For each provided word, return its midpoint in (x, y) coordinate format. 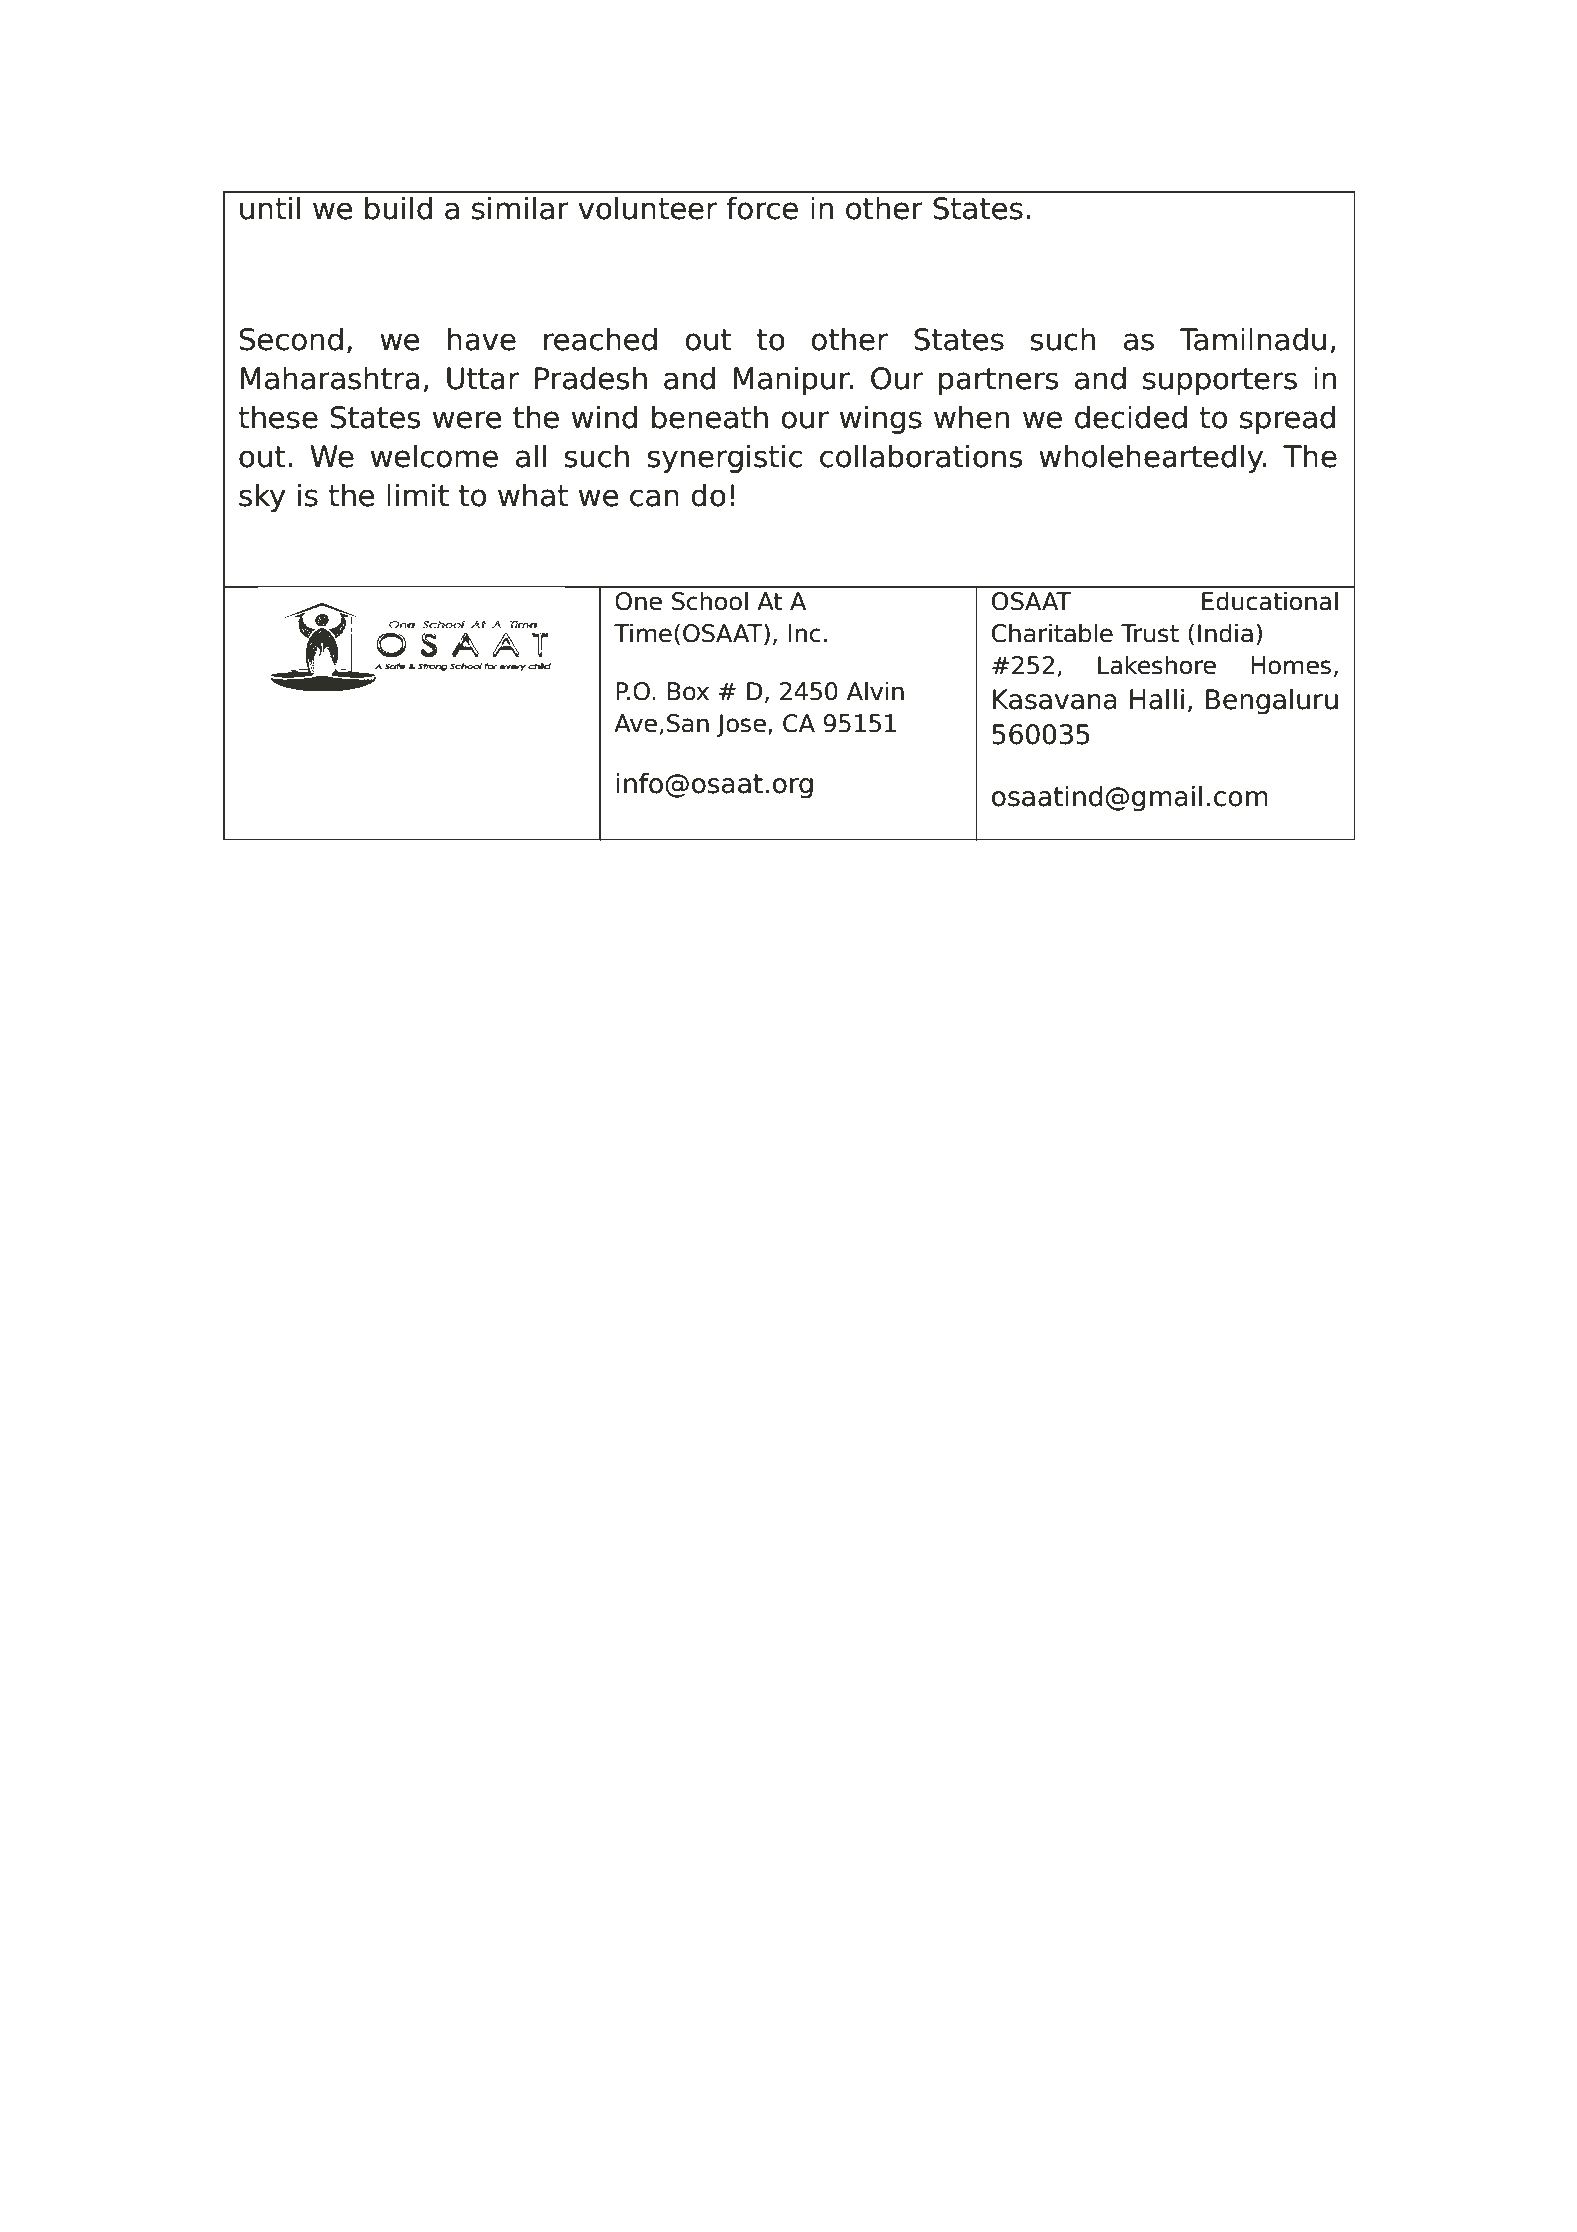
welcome (434, 456)
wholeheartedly (1152, 458)
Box (688, 691)
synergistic (724, 458)
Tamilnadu (1252, 339)
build (398, 208)
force (762, 208)
